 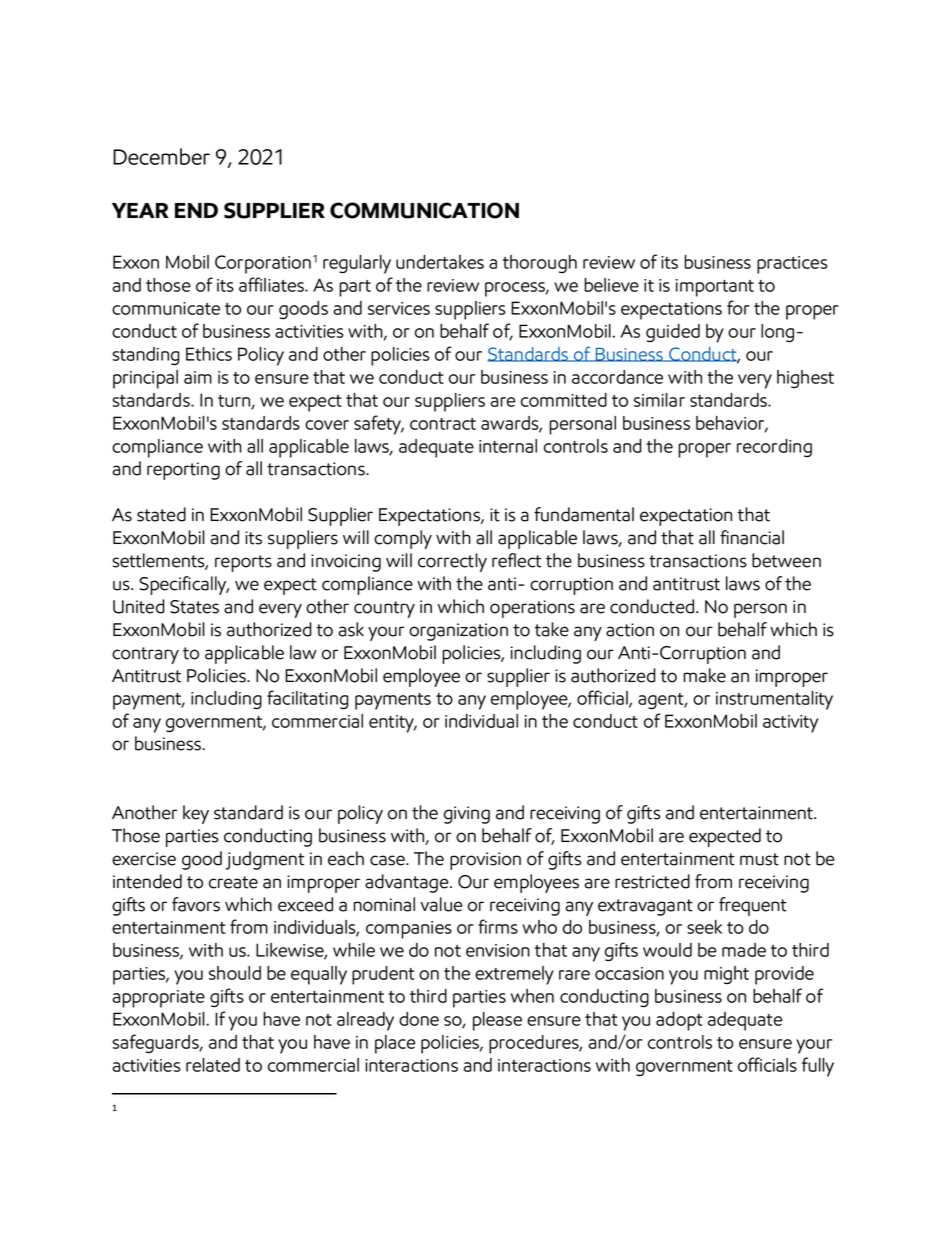 I want to click on key, so click(x=196, y=814).
